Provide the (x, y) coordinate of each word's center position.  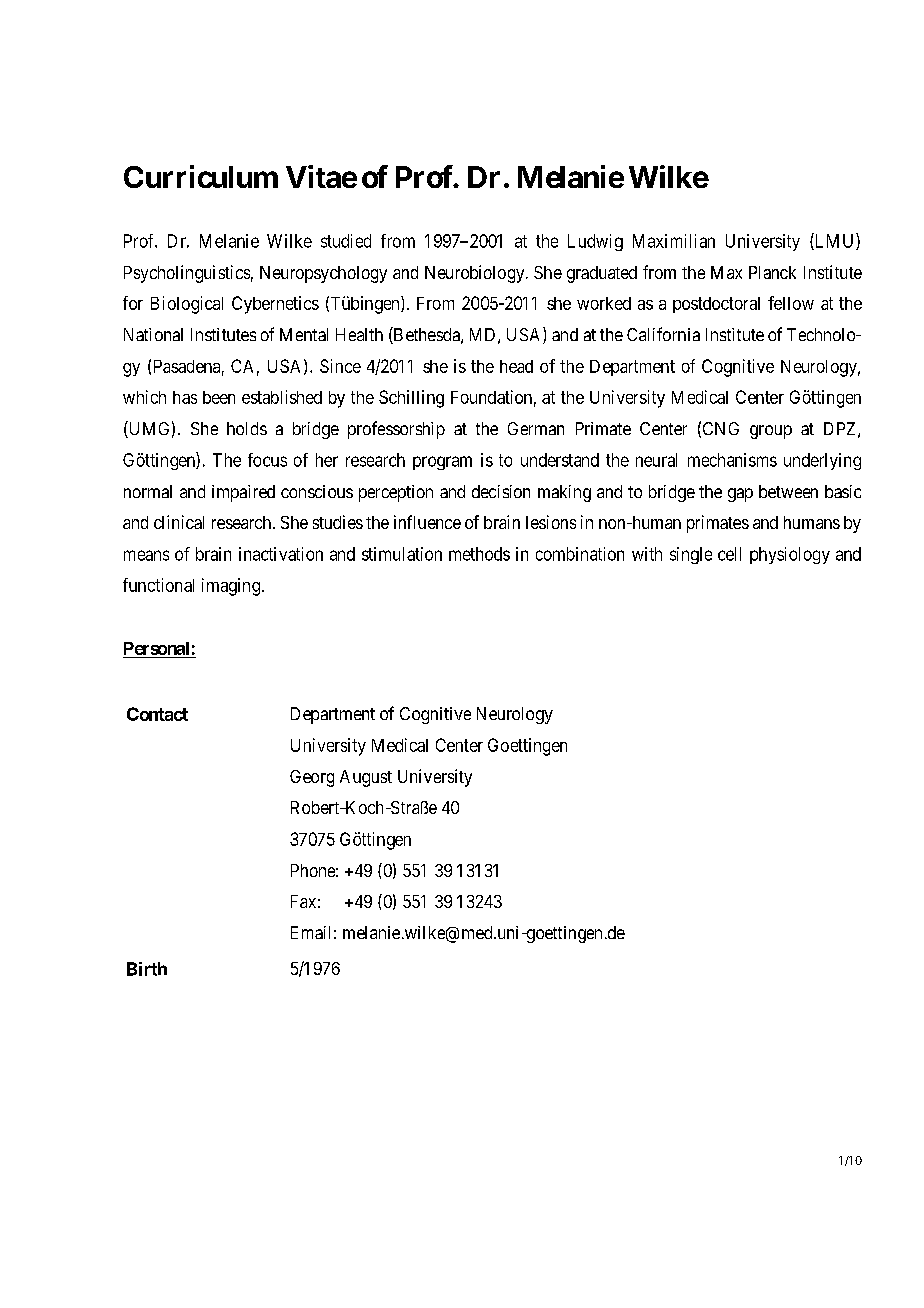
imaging (231, 587)
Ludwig (595, 242)
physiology (790, 555)
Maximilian (674, 241)
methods (479, 554)
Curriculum (201, 176)
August (366, 778)
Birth (147, 969)
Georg (312, 778)
